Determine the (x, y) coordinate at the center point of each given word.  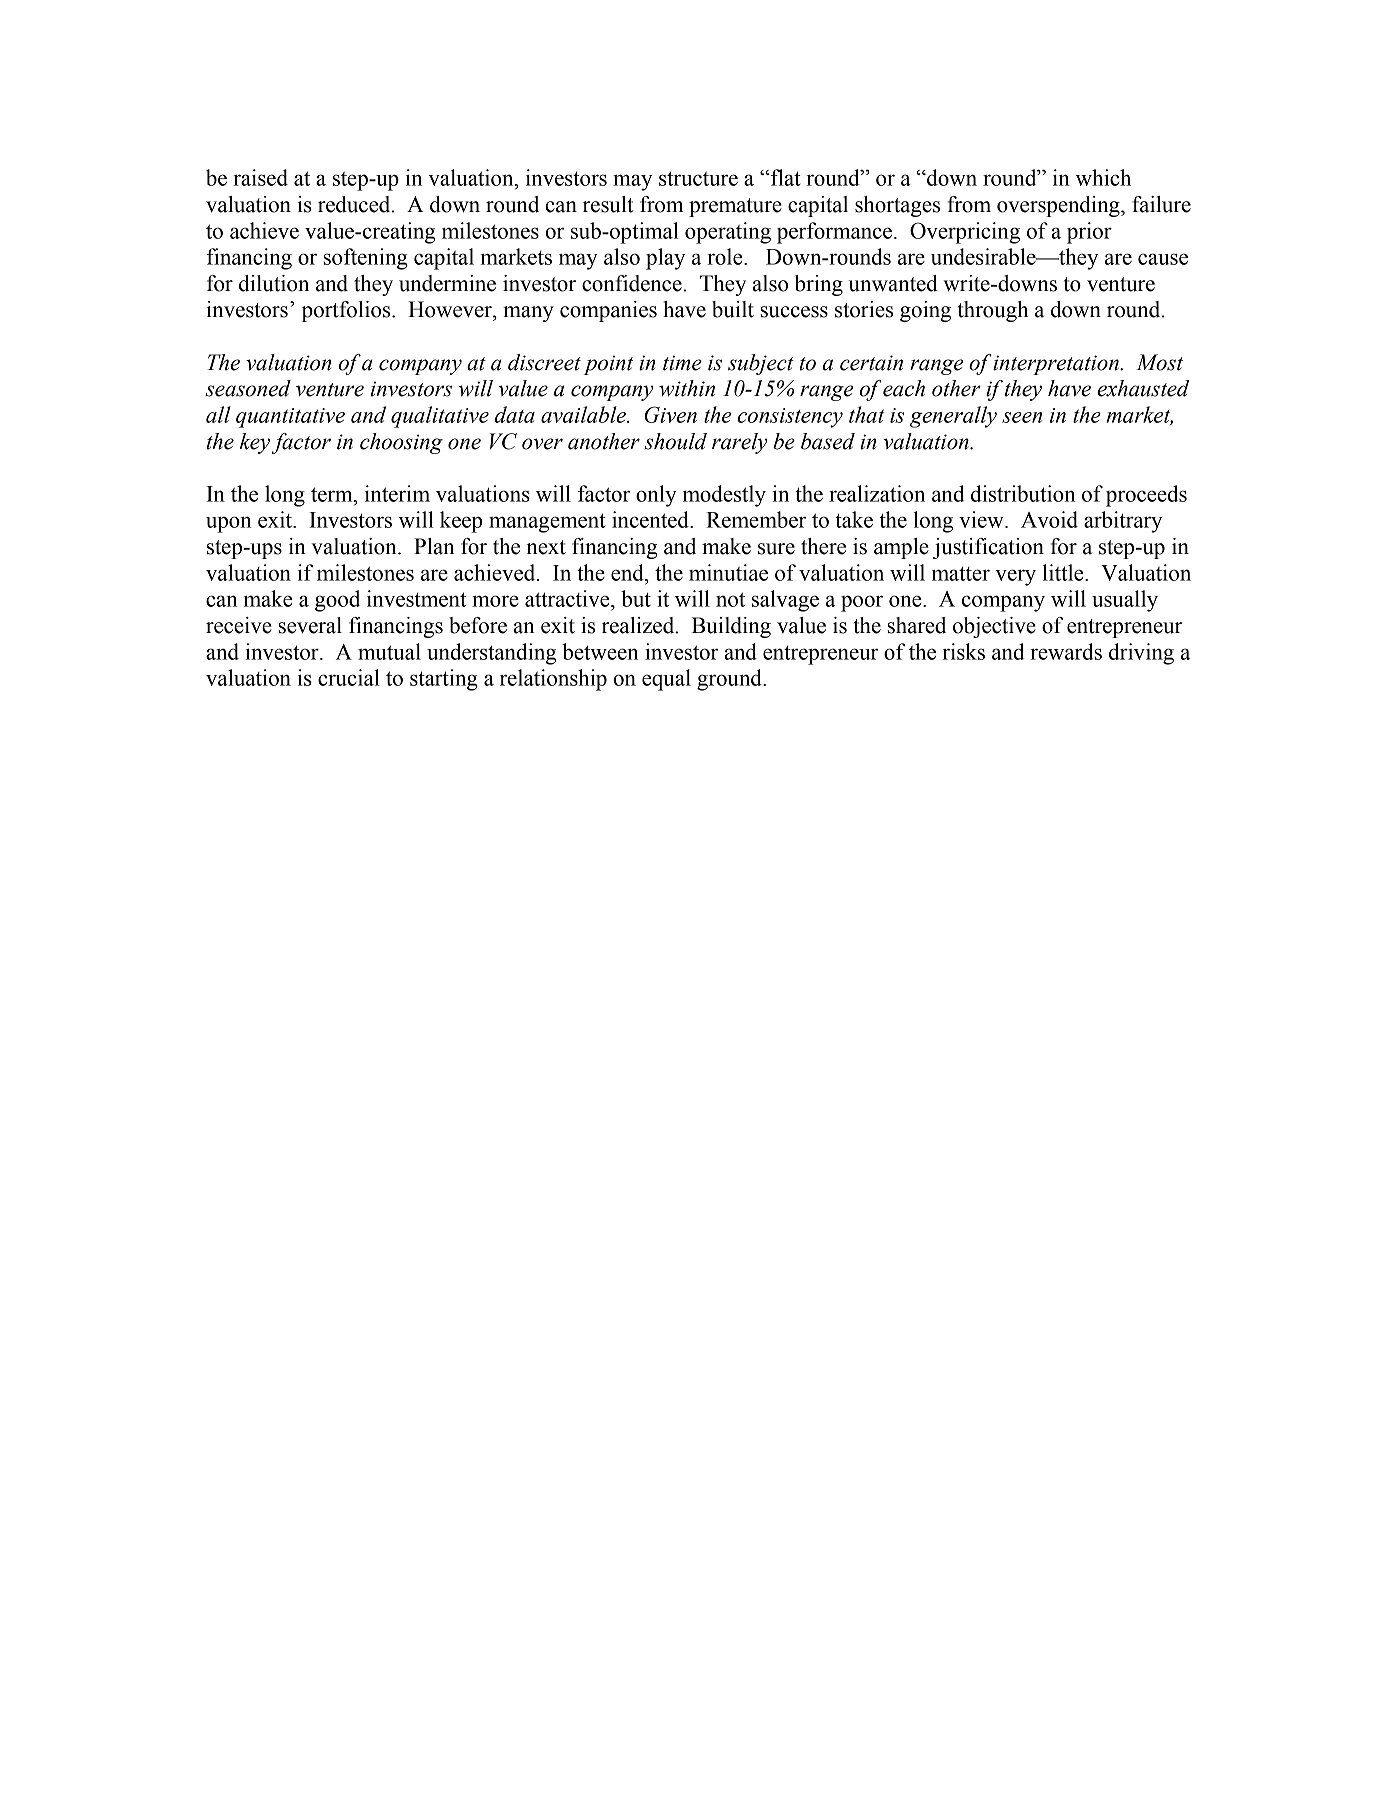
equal (666, 680)
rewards (1066, 651)
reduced (355, 204)
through (993, 311)
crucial (349, 677)
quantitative (290, 418)
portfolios (347, 311)
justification (988, 548)
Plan (434, 546)
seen (1022, 417)
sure (776, 549)
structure (698, 178)
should (675, 441)
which (1103, 177)
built (733, 309)
